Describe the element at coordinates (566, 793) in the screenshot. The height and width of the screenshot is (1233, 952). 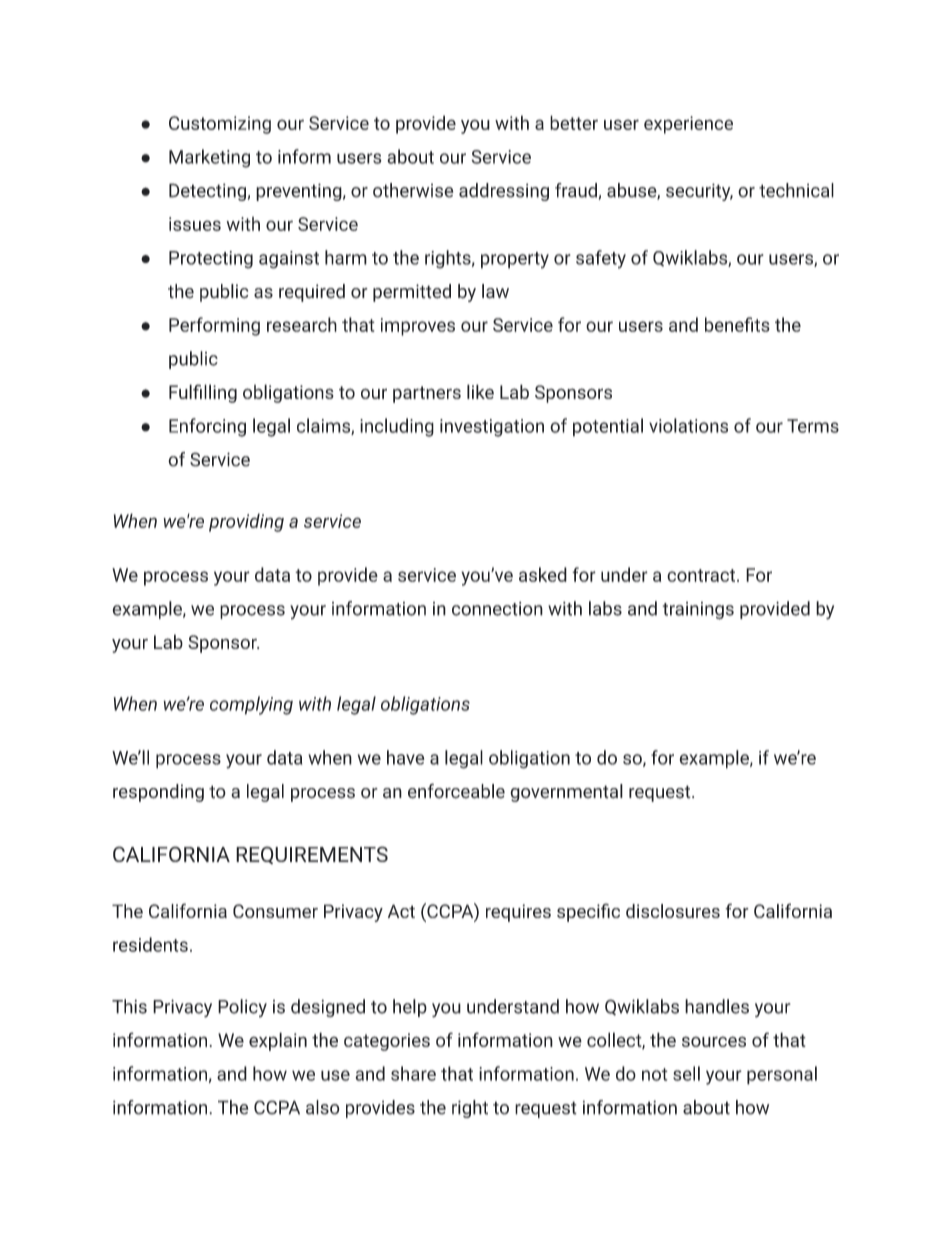
I see `governmental` at that location.
